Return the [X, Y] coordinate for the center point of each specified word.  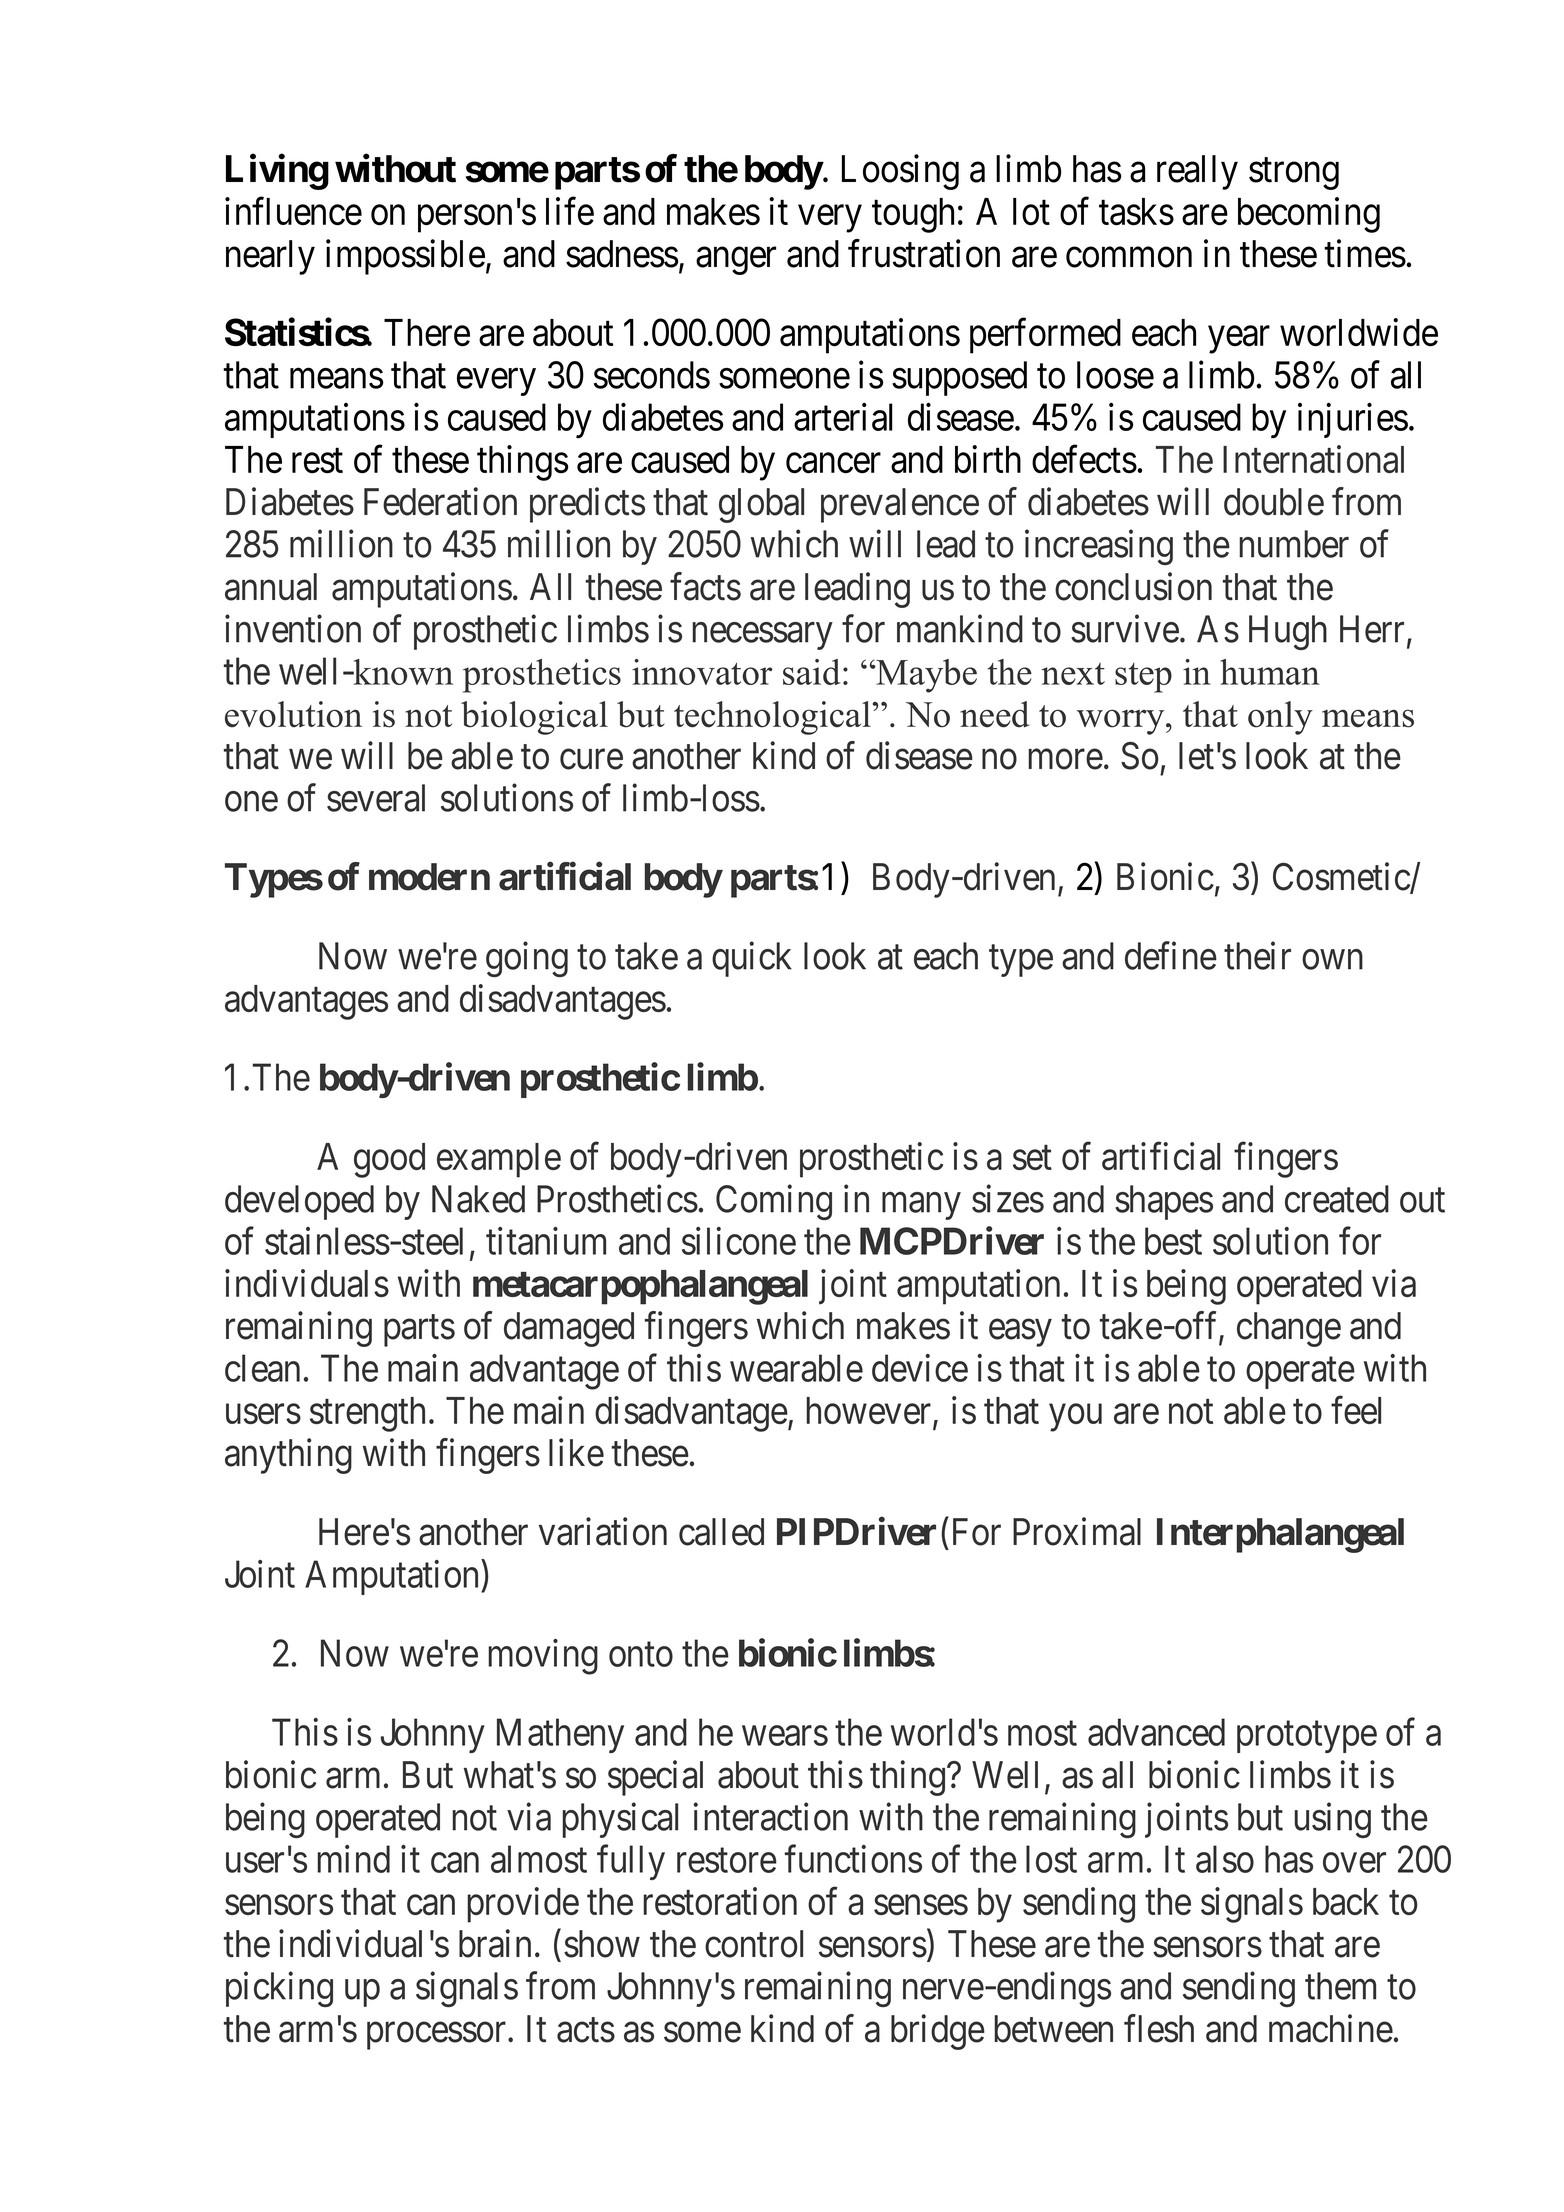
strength [367, 1414]
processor [438, 2036]
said [812, 672]
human [1270, 672]
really [1197, 172]
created [1337, 1199]
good [389, 1160]
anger [736, 261]
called [721, 1532]
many [921, 1206]
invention [293, 629]
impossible [405, 257]
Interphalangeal [1280, 1535]
